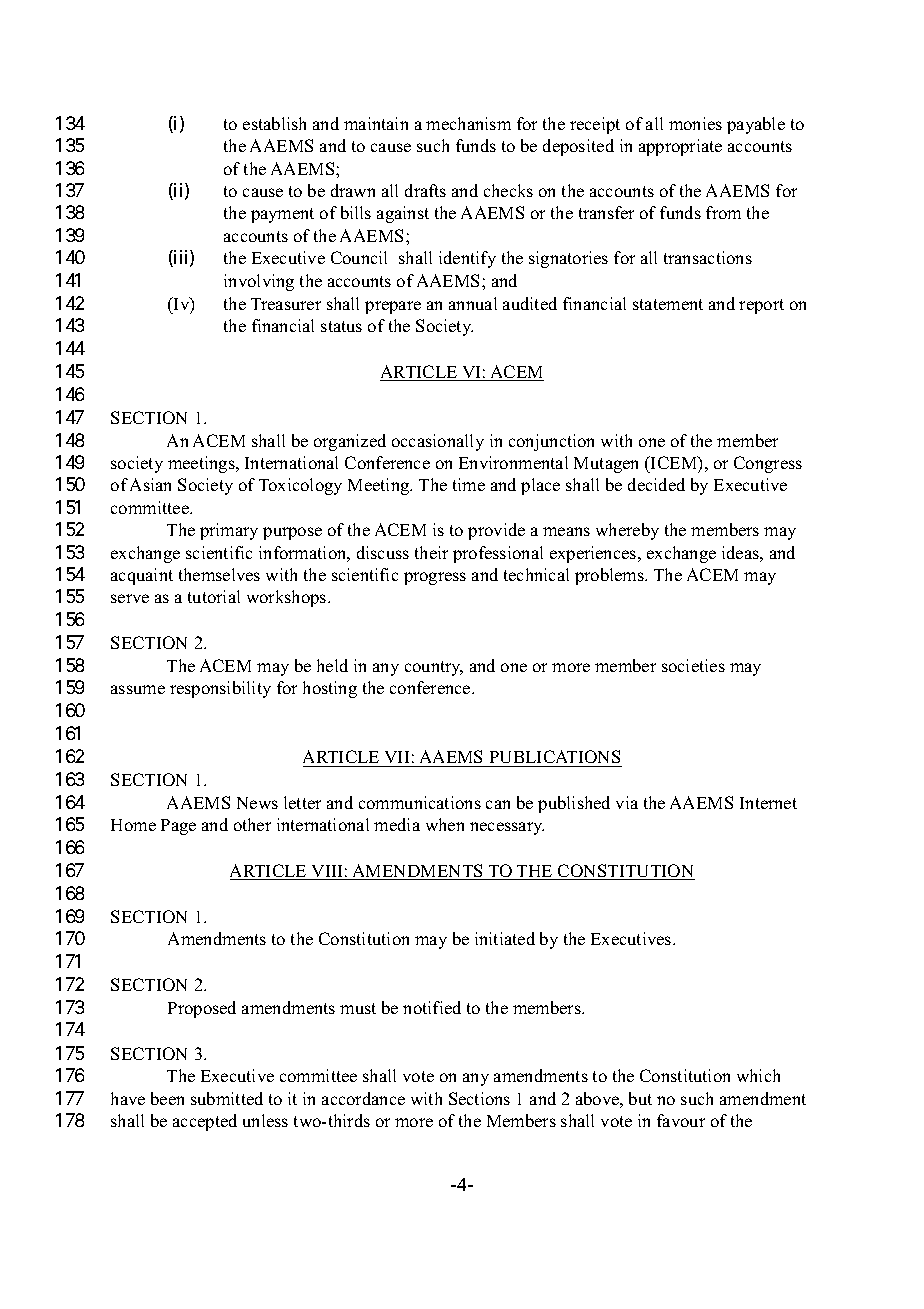  Describe the element at coordinates (469, 484) in the screenshot. I see `time` at that location.
